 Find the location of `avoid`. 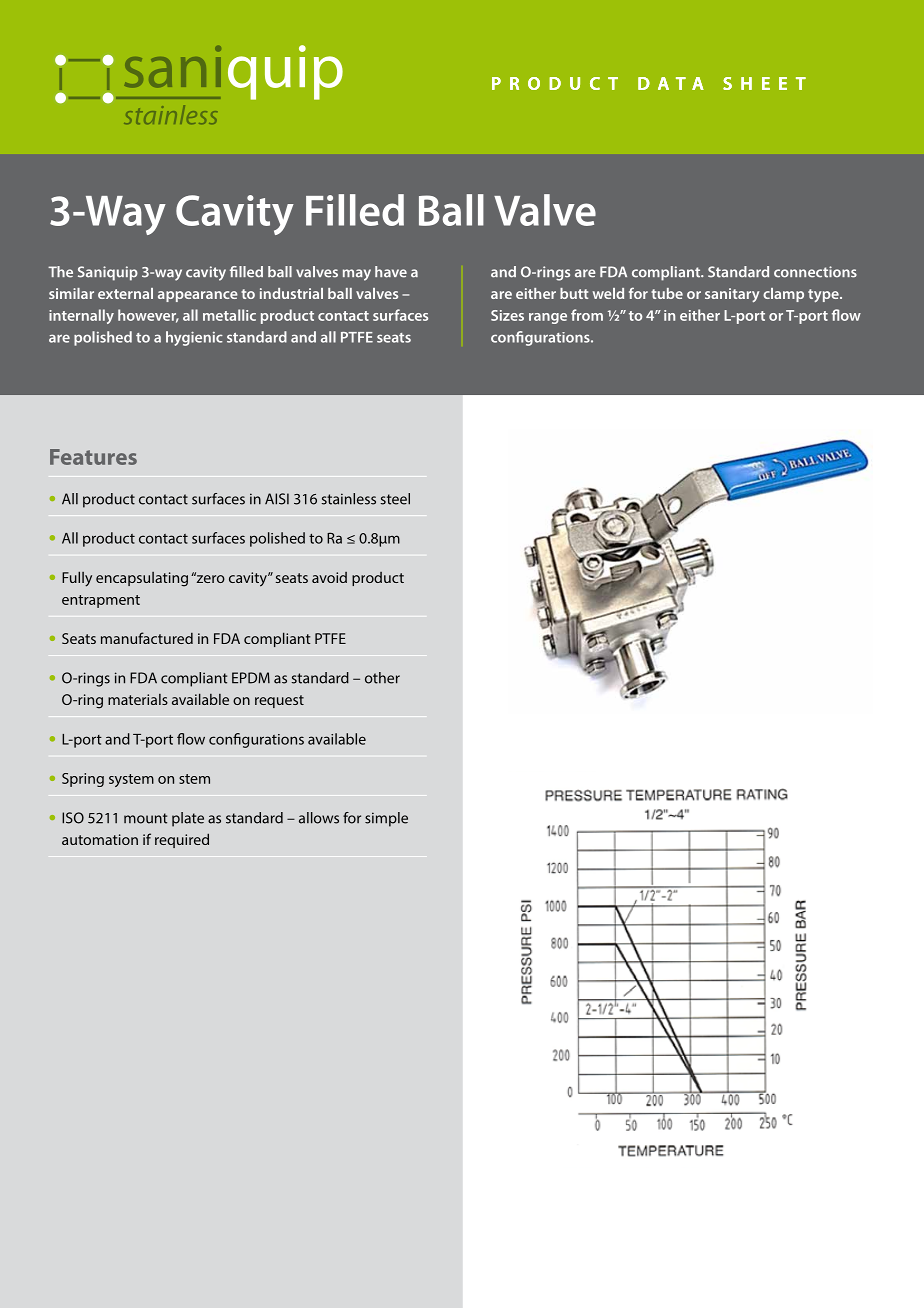

avoid is located at coordinates (329, 577).
